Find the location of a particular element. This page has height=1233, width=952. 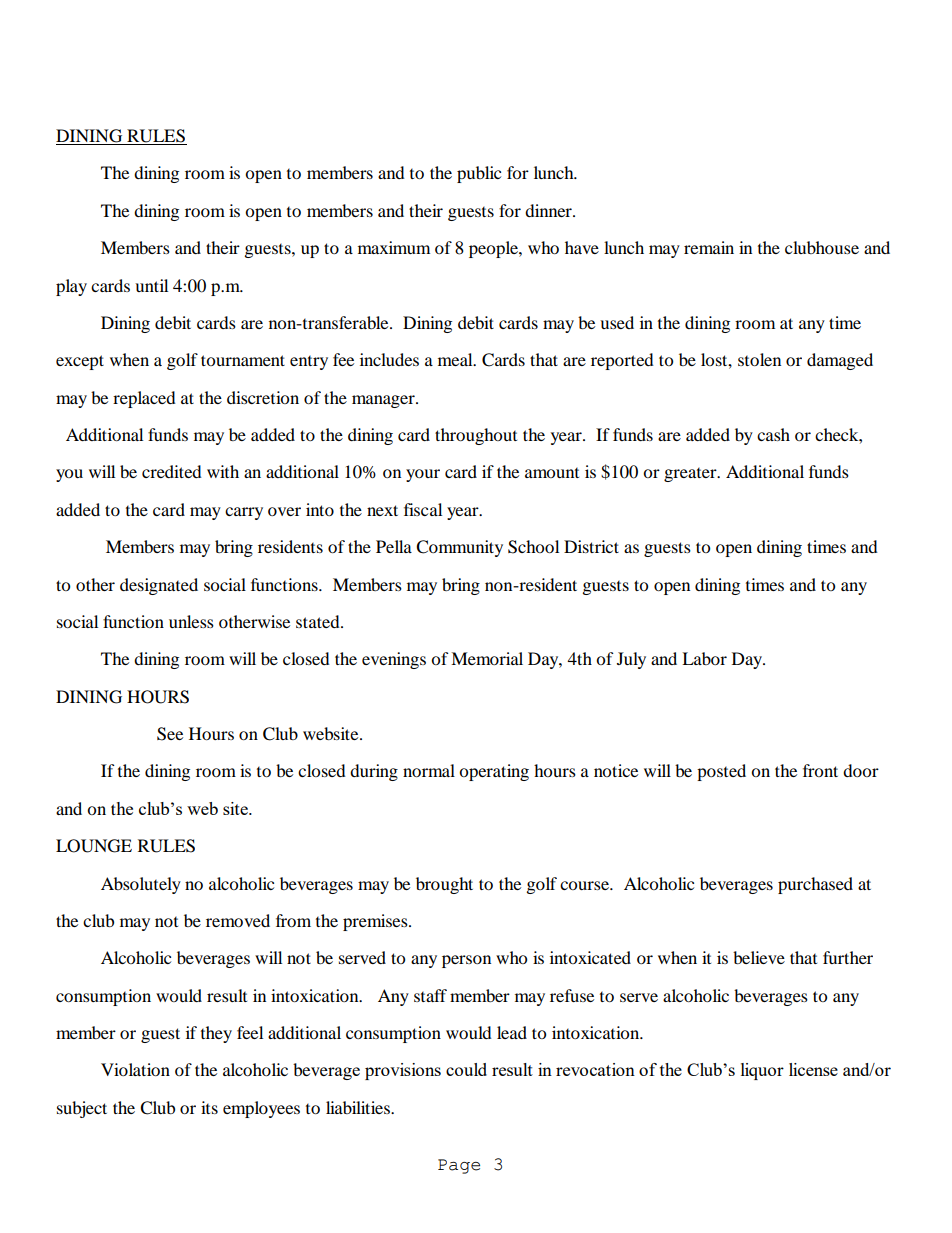

Labor is located at coordinates (704, 658).
